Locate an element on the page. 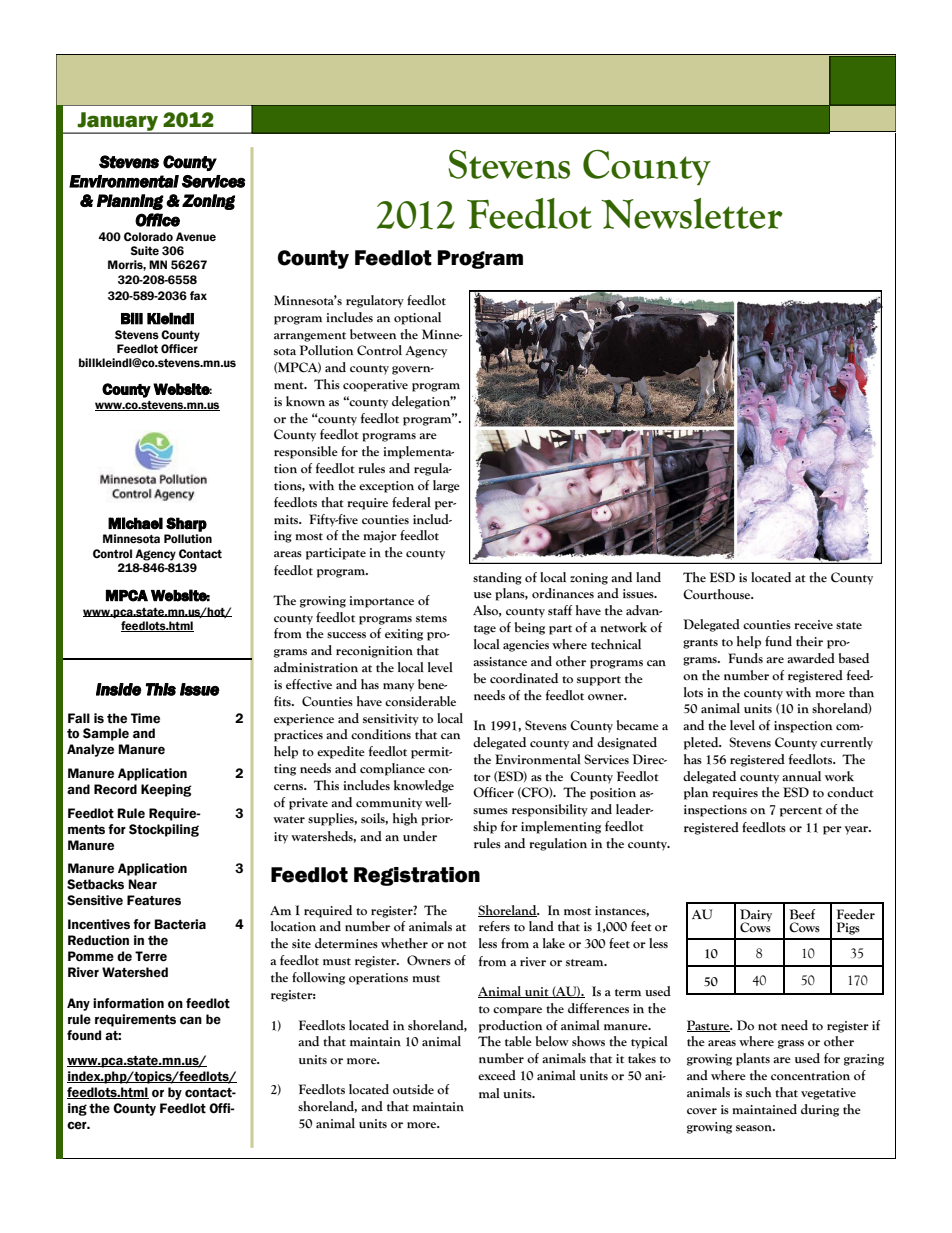  stems is located at coordinates (431, 619).
